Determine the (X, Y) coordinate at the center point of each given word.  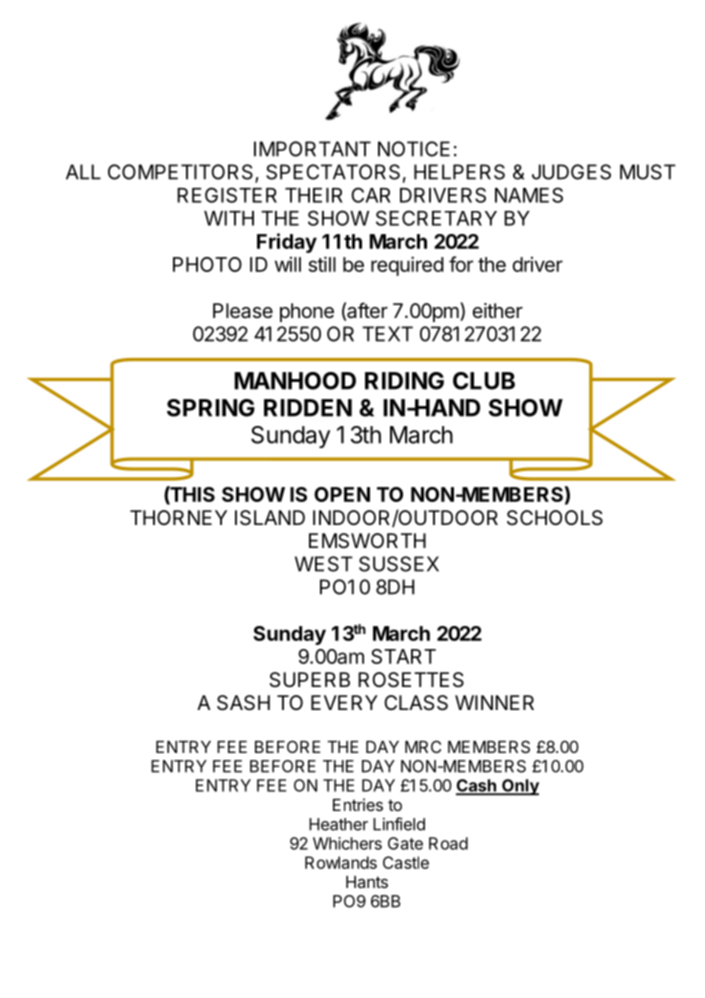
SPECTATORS (333, 172)
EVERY (344, 702)
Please (243, 311)
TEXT (387, 334)
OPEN (342, 494)
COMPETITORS (182, 173)
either (497, 310)
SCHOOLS (555, 518)
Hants (367, 882)
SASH (243, 703)
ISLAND (270, 518)
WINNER (494, 702)
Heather (338, 824)
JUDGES (571, 172)
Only (519, 787)
